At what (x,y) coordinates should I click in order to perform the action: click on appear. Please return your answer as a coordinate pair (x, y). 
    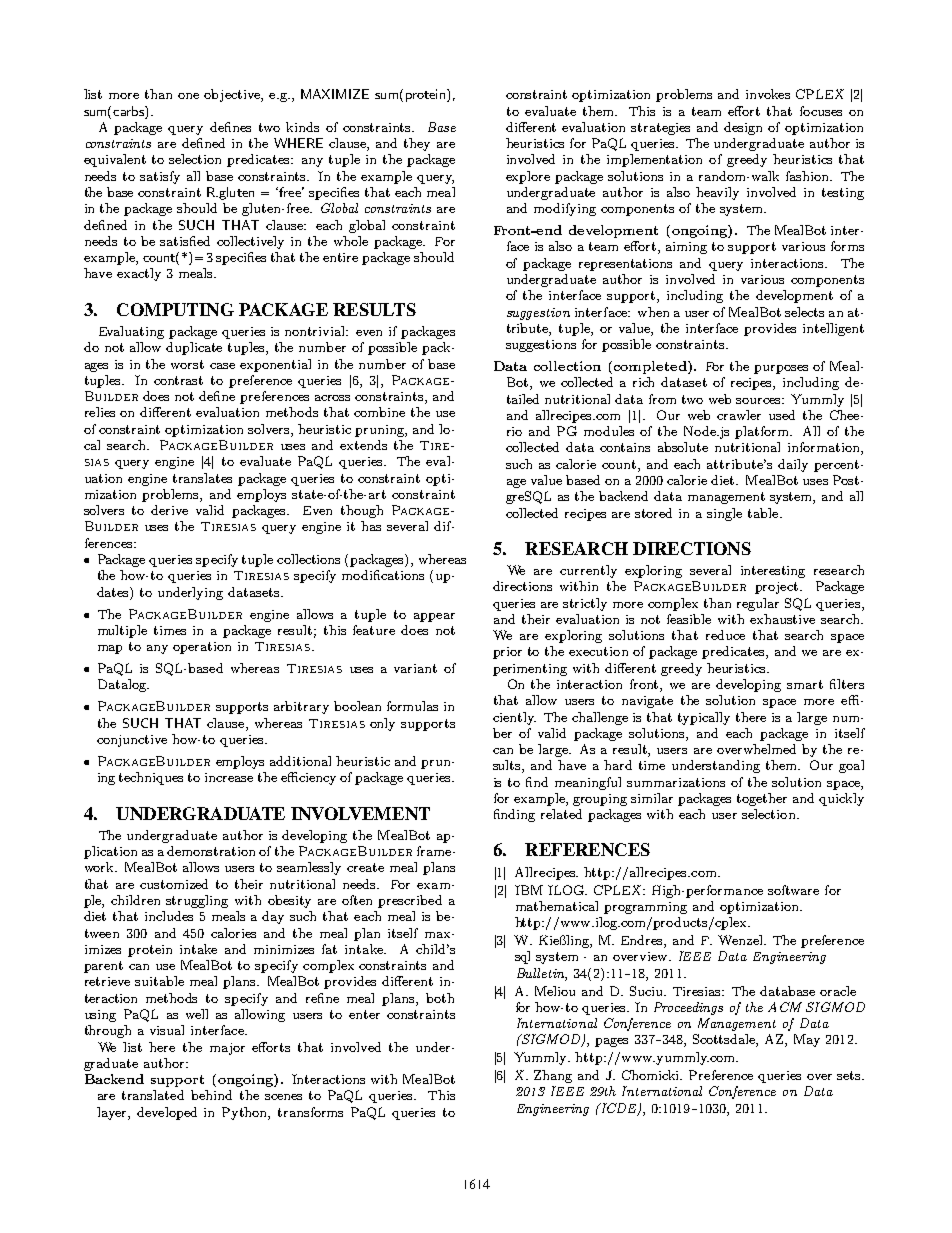
    Looking at the image, I should click on (434, 617).
